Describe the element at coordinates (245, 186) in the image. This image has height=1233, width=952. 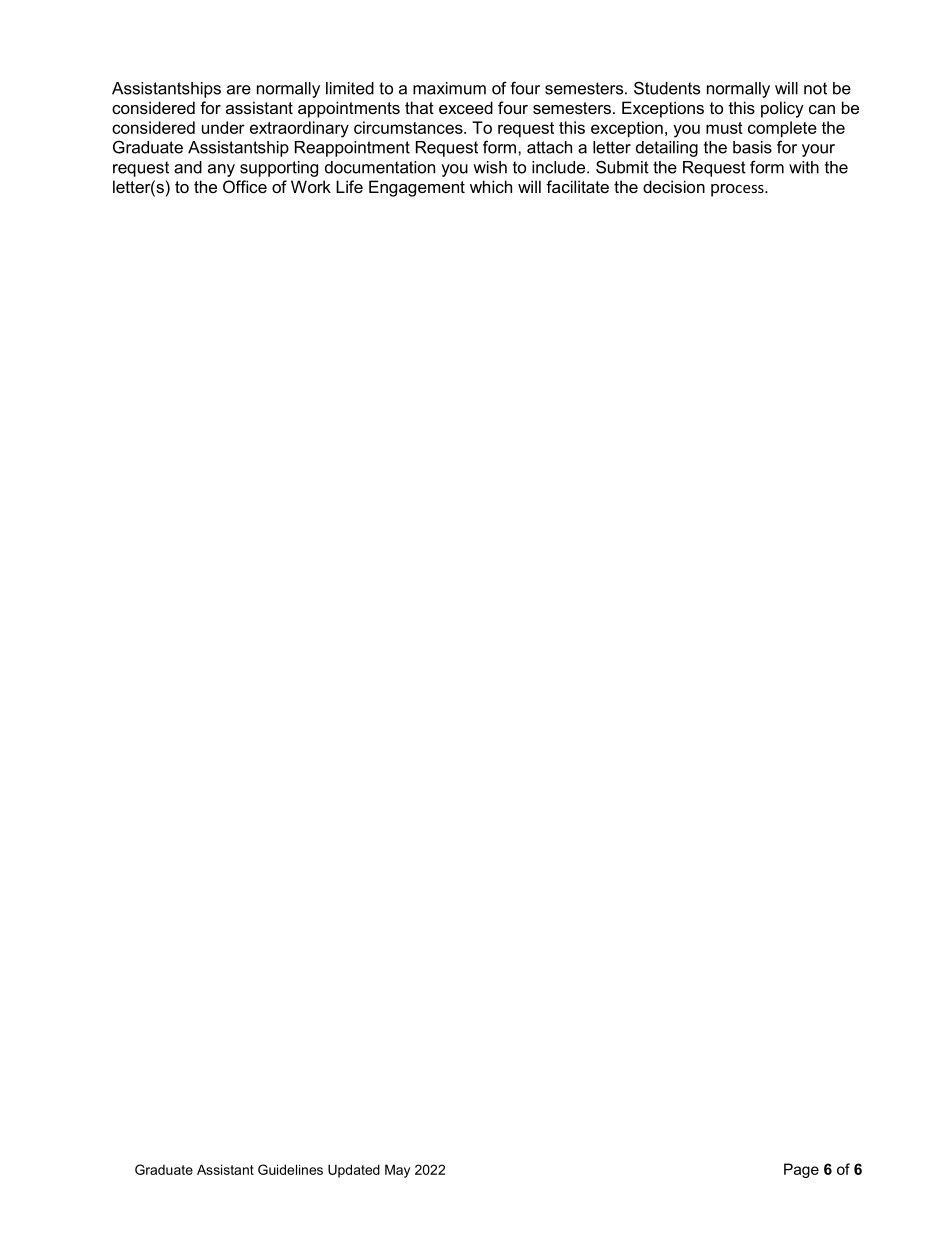
I see `Office` at that location.
